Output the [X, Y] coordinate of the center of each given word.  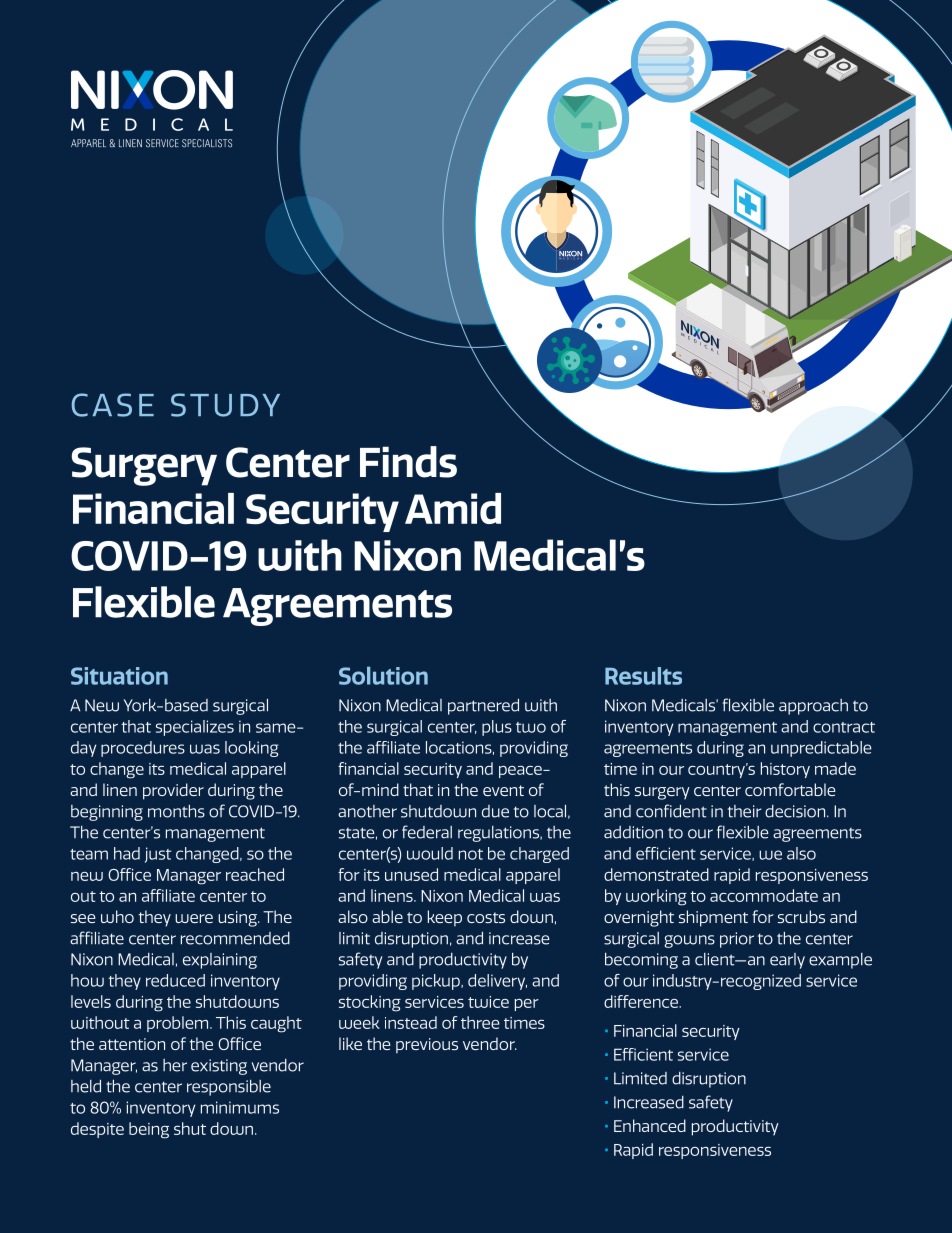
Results [643, 676]
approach [813, 707]
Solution [383, 675]
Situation [119, 676]
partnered [483, 707]
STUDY [225, 405]
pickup [437, 982]
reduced [175, 980]
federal [427, 832]
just [158, 855]
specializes [195, 728]
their [744, 811]
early [787, 961]
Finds [408, 462]
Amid [453, 508]
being [149, 1130]
